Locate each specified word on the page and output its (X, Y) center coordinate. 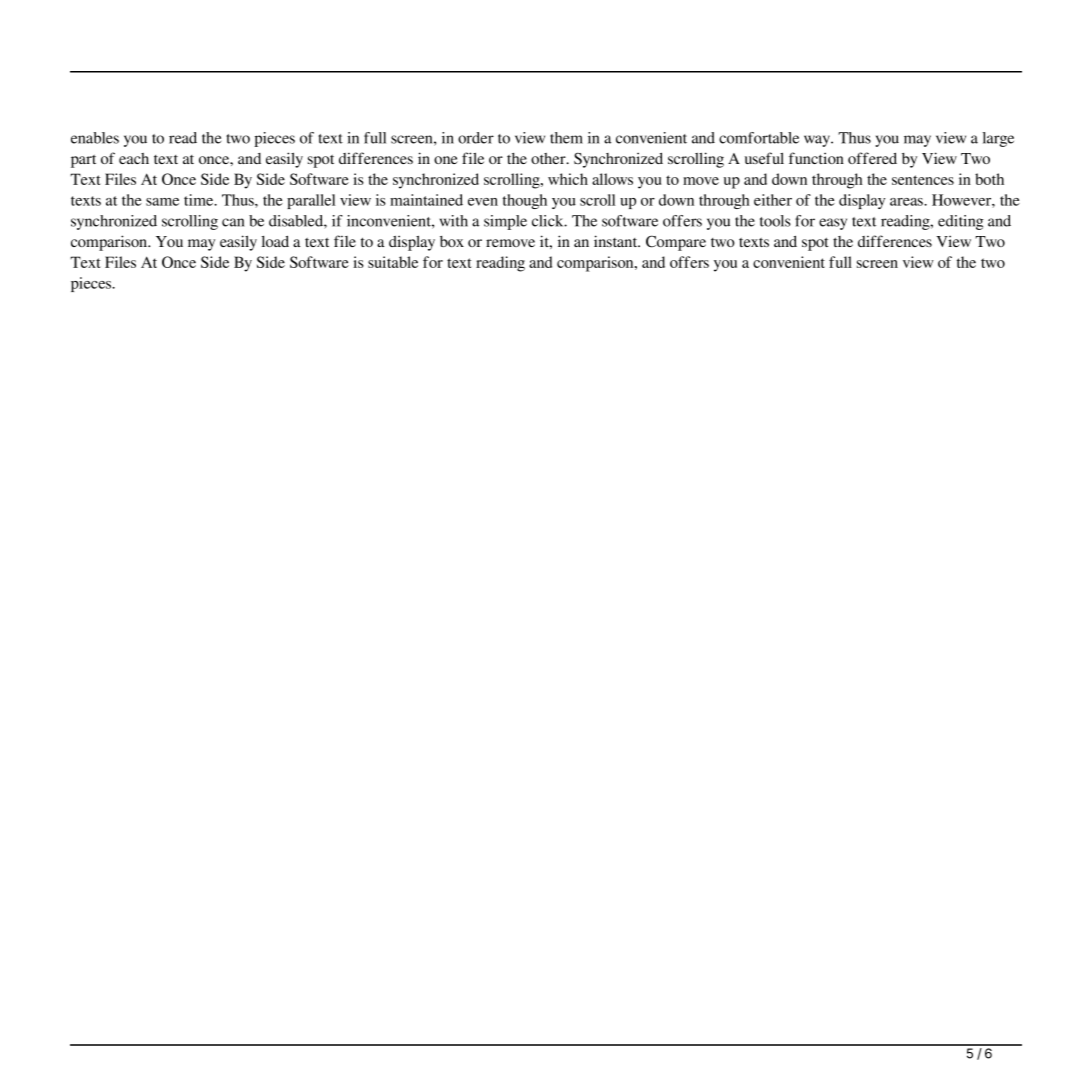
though (525, 201)
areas (907, 202)
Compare (676, 243)
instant (617, 241)
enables (95, 138)
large (998, 139)
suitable (393, 262)
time (200, 200)
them (566, 138)
